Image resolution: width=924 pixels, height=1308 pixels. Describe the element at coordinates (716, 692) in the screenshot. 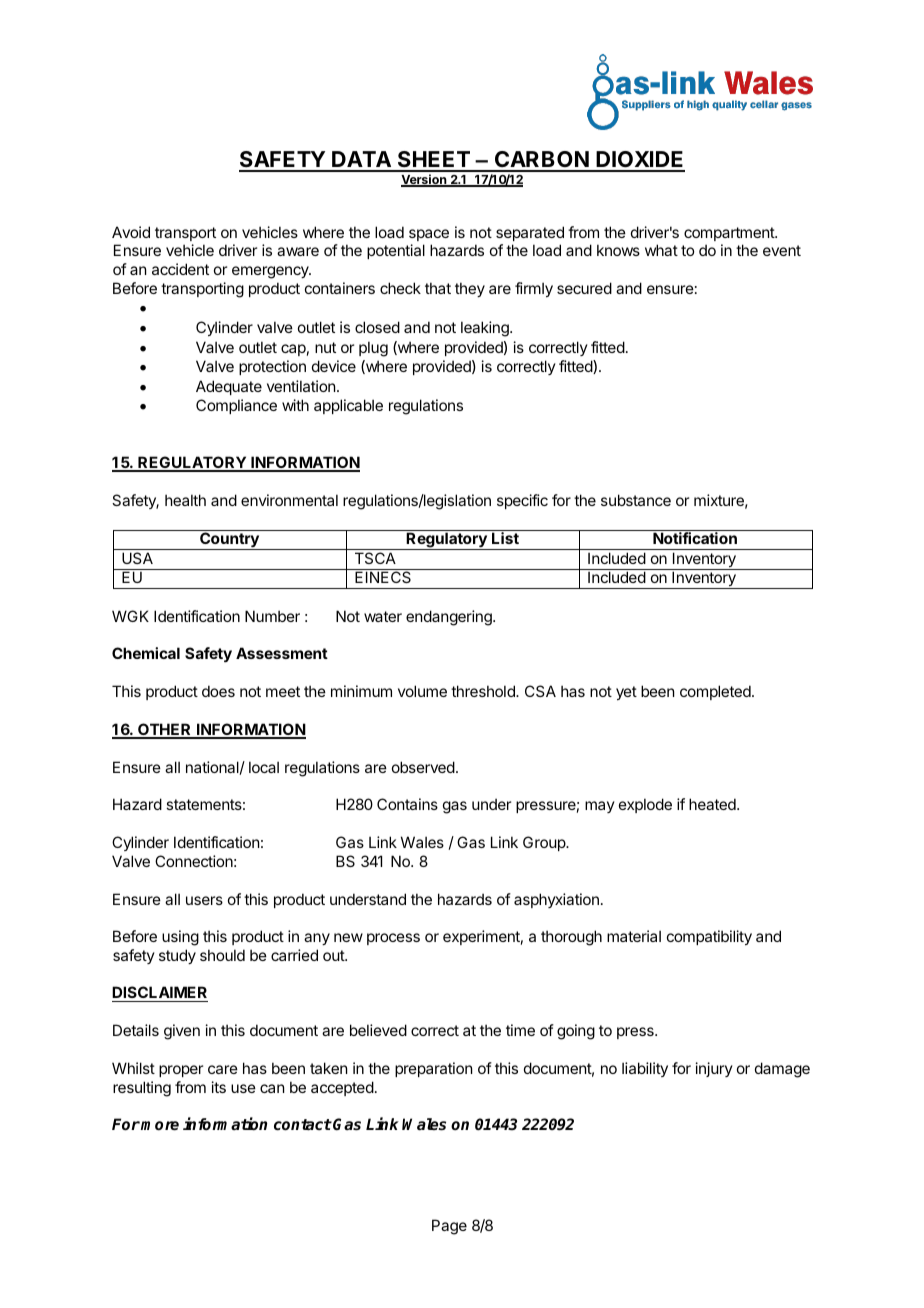

I see `completed` at that location.
